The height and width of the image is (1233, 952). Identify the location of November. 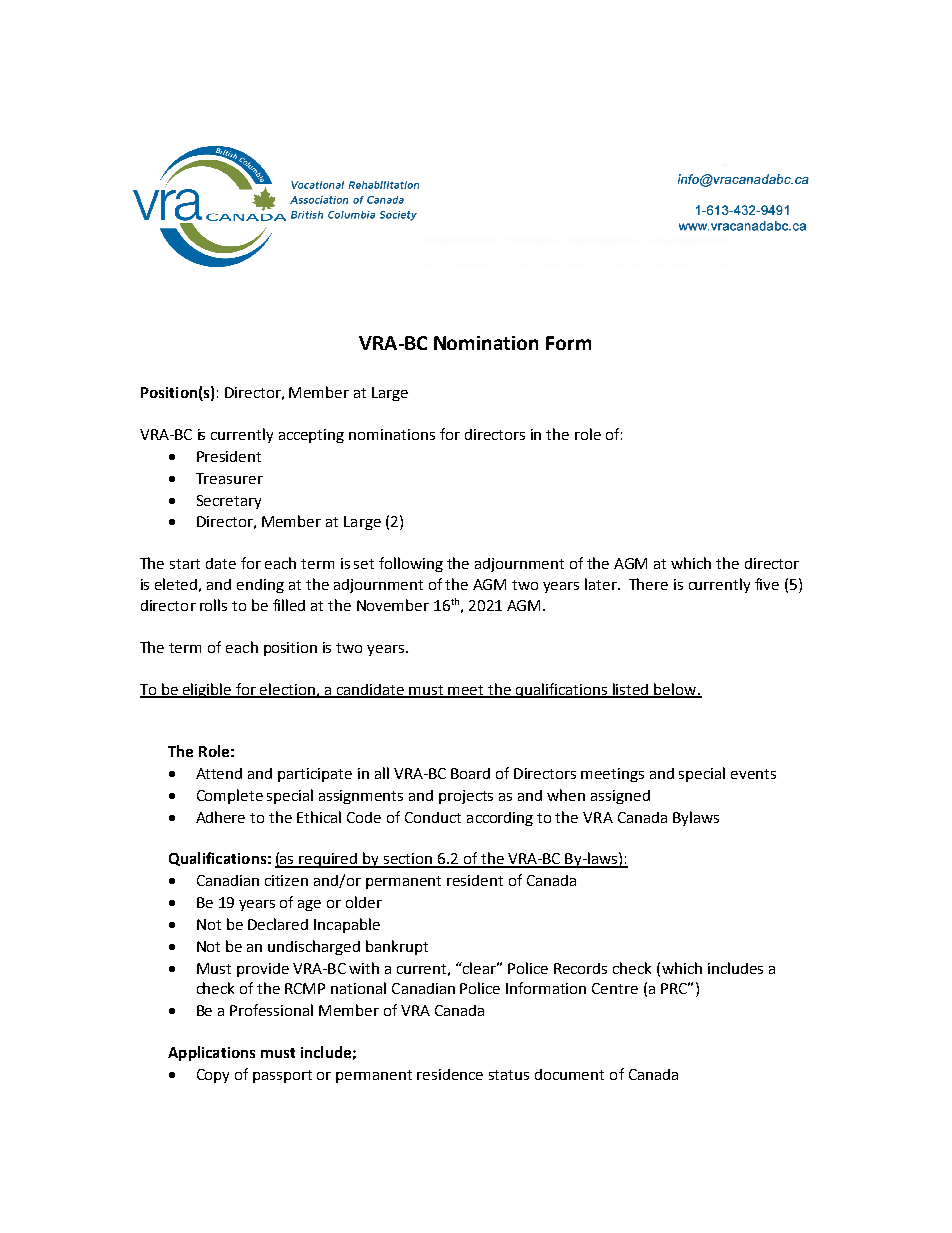
(393, 605).
